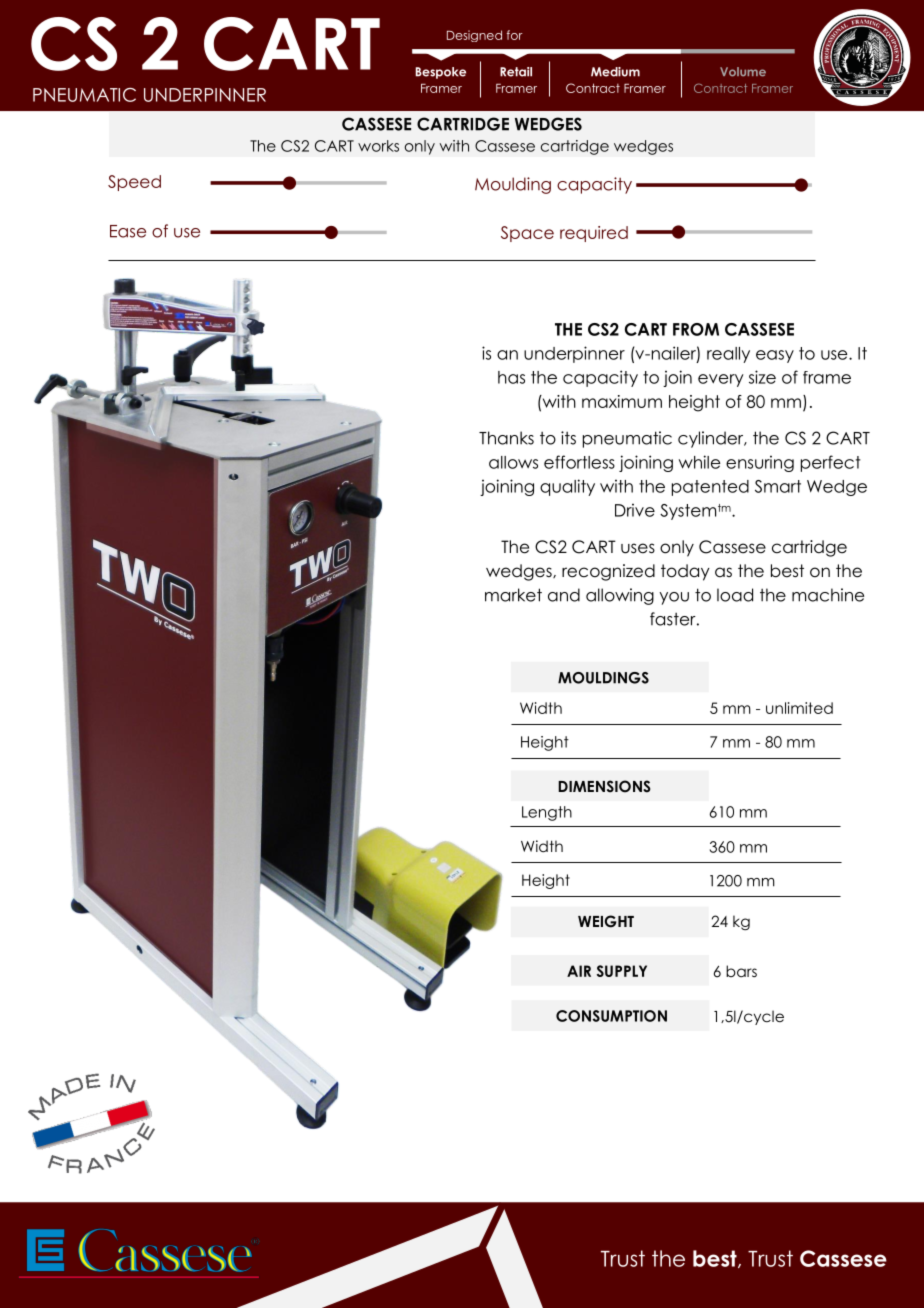  Describe the element at coordinates (579, 971) in the screenshot. I see `AIR` at that location.
